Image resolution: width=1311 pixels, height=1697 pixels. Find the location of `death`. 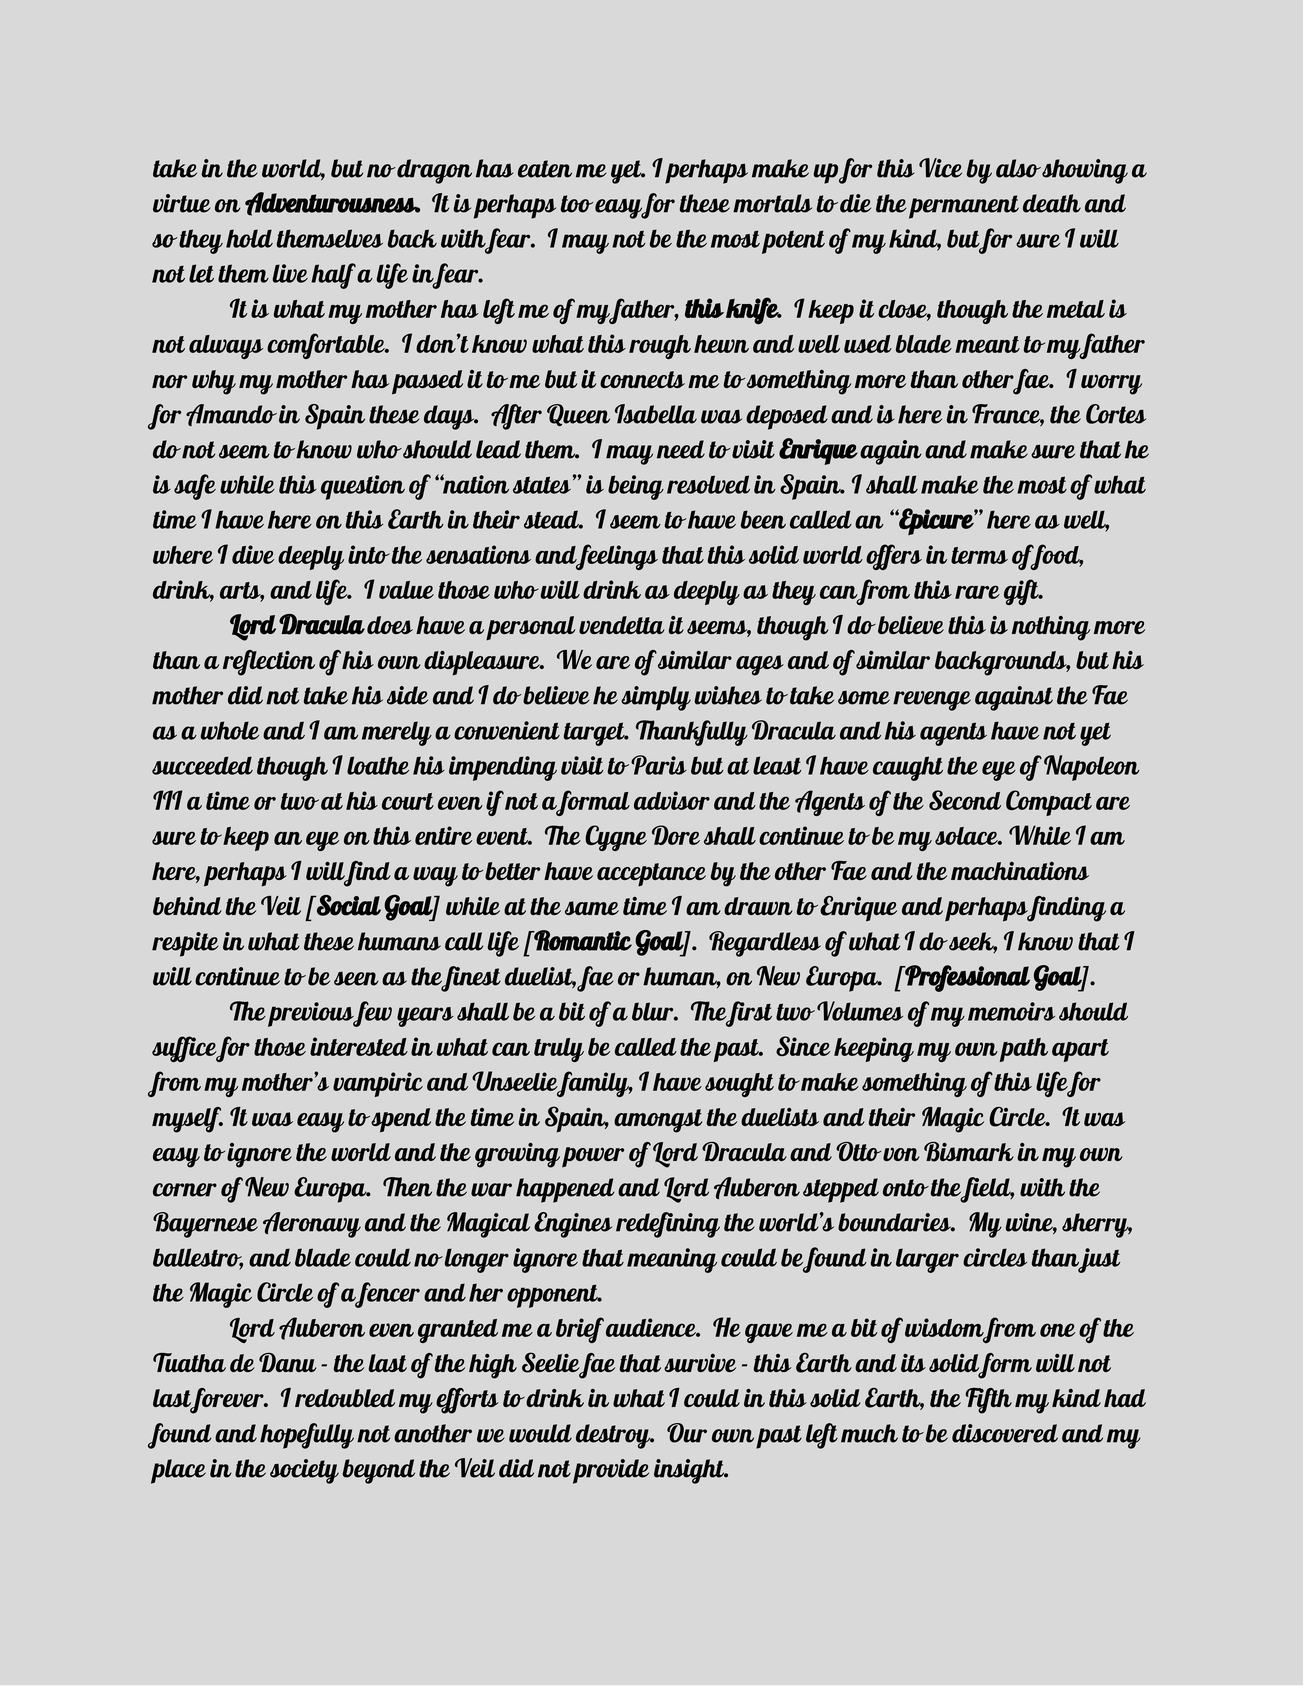

death is located at coordinates (1052, 203).
